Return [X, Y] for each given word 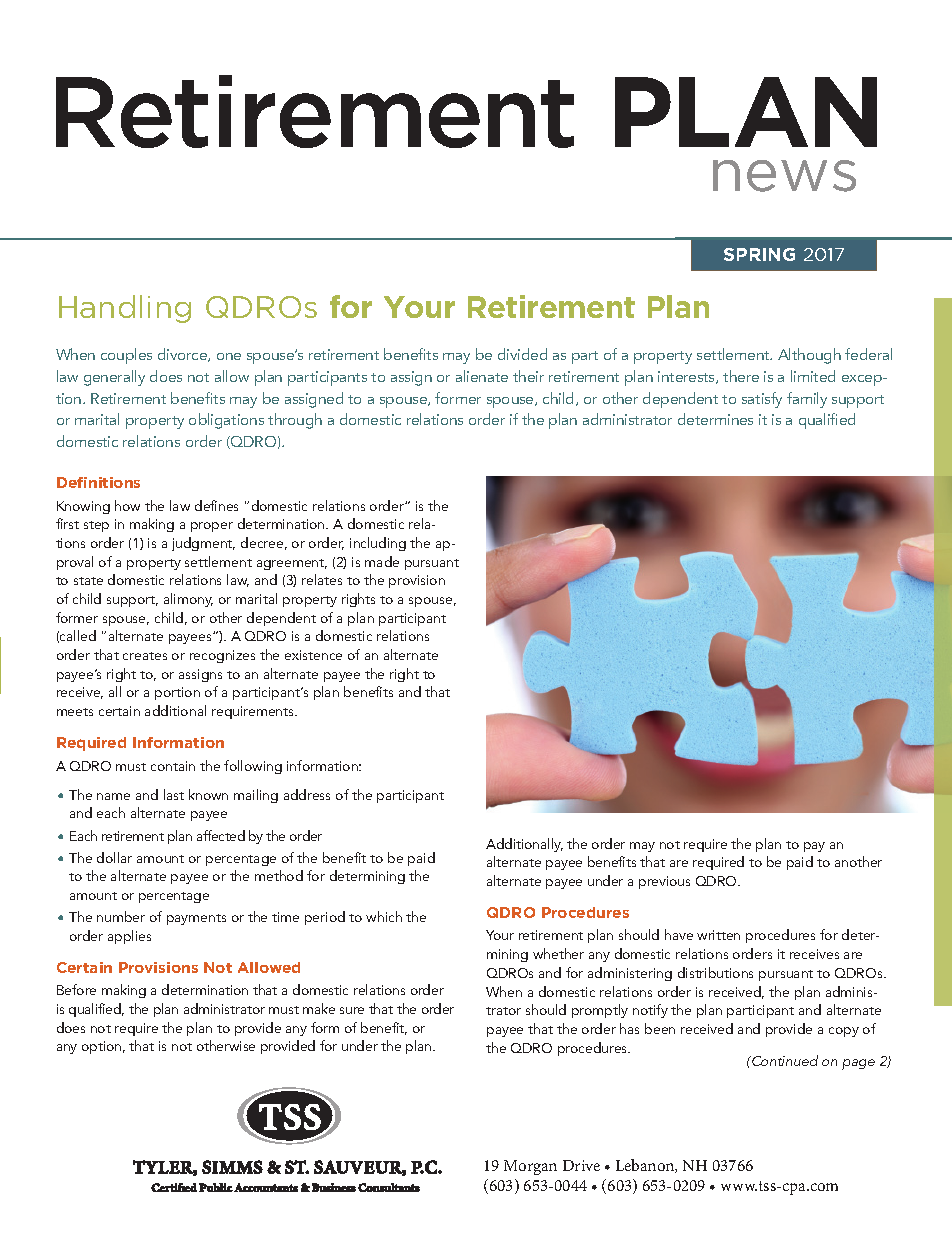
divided [522, 354]
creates [145, 656]
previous [664, 882]
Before [76, 989]
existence [313, 655]
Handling [125, 309]
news [784, 176]
